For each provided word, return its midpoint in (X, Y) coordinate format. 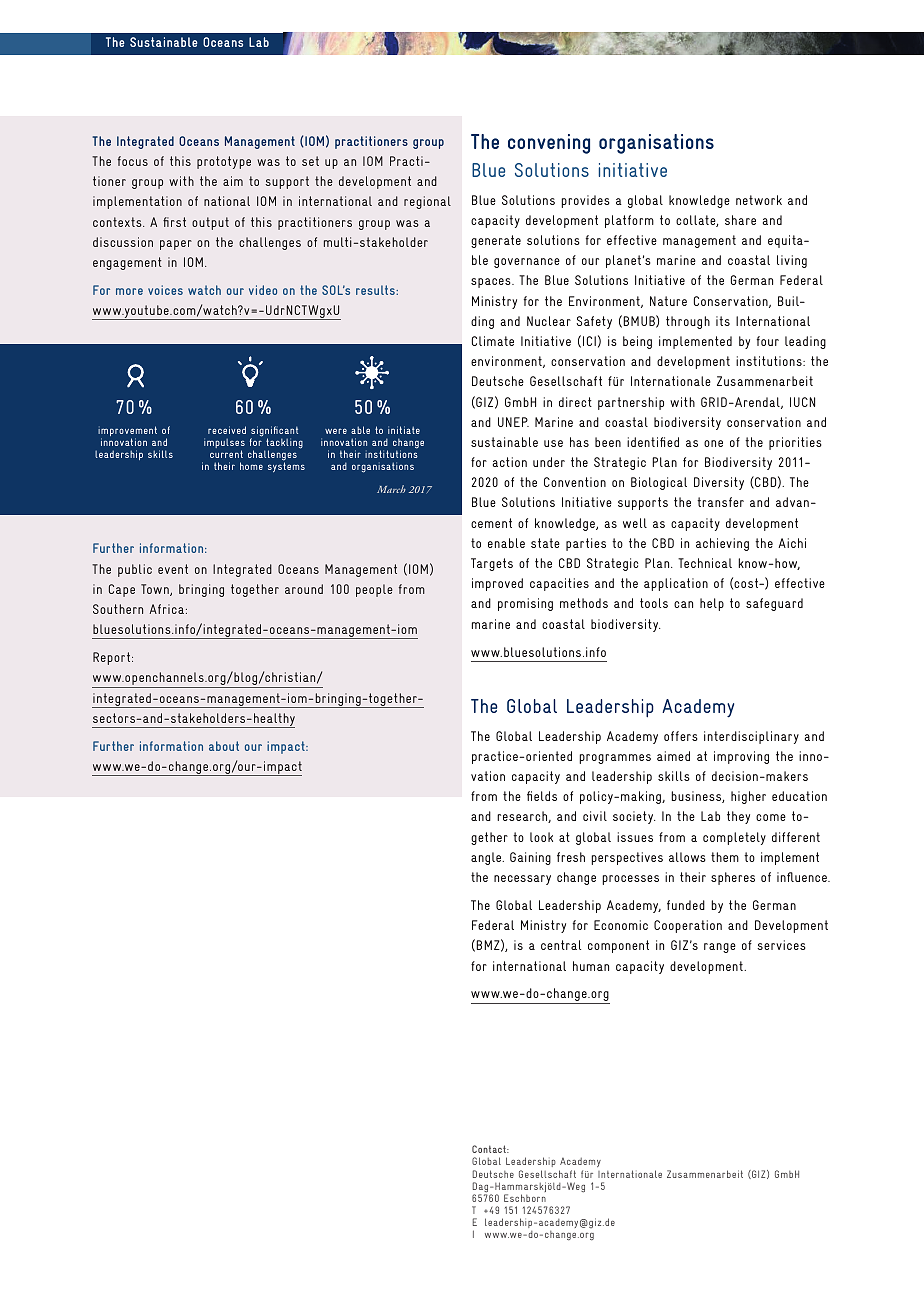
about (224, 746)
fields (542, 796)
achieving (722, 544)
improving (741, 757)
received (227, 430)
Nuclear (549, 321)
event (173, 569)
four (768, 341)
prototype (224, 162)
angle (487, 858)
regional (427, 202)
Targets (492, 564)
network (759, 200)
